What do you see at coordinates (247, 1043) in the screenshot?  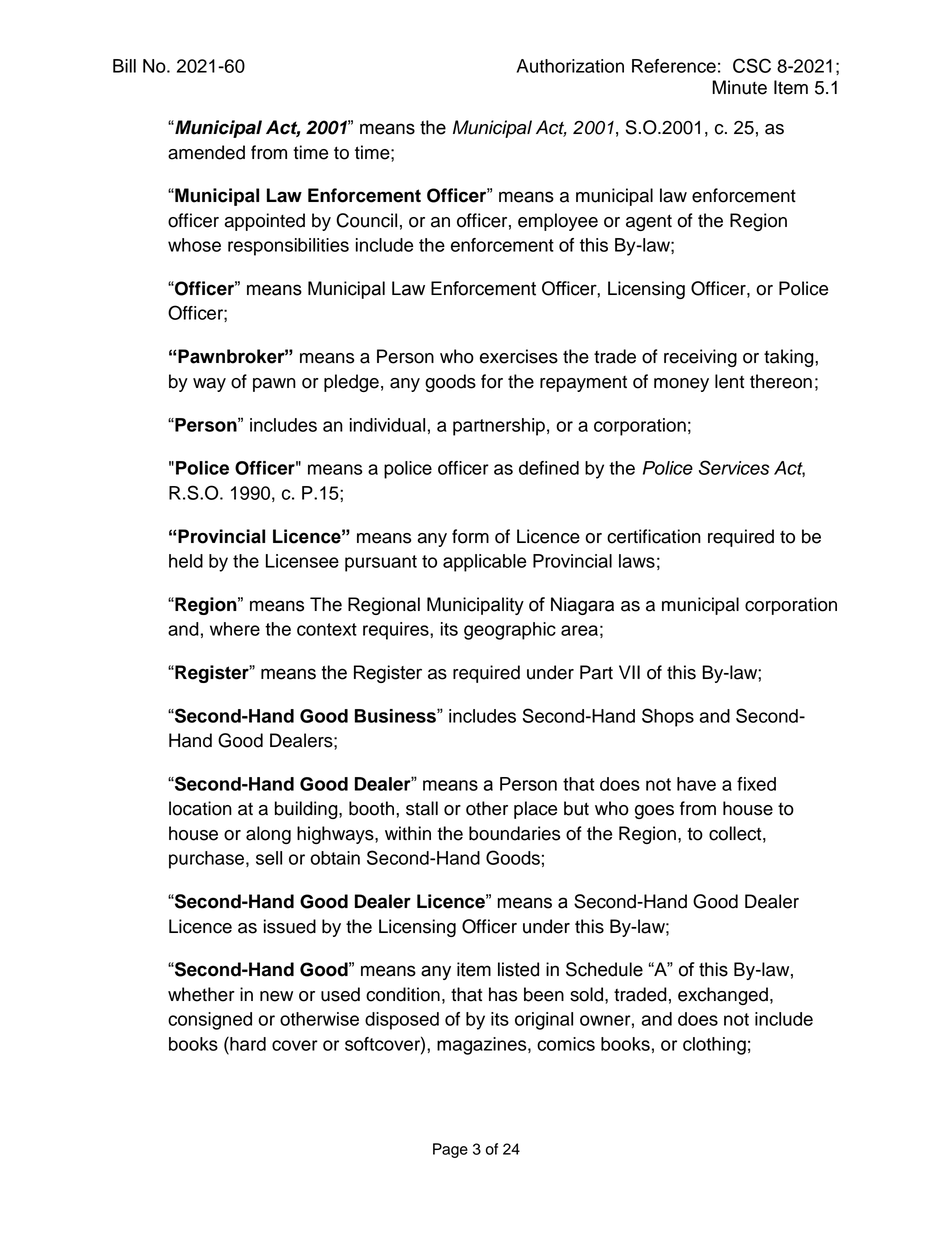 I see `hard` at bounding box center [247, 1043].
